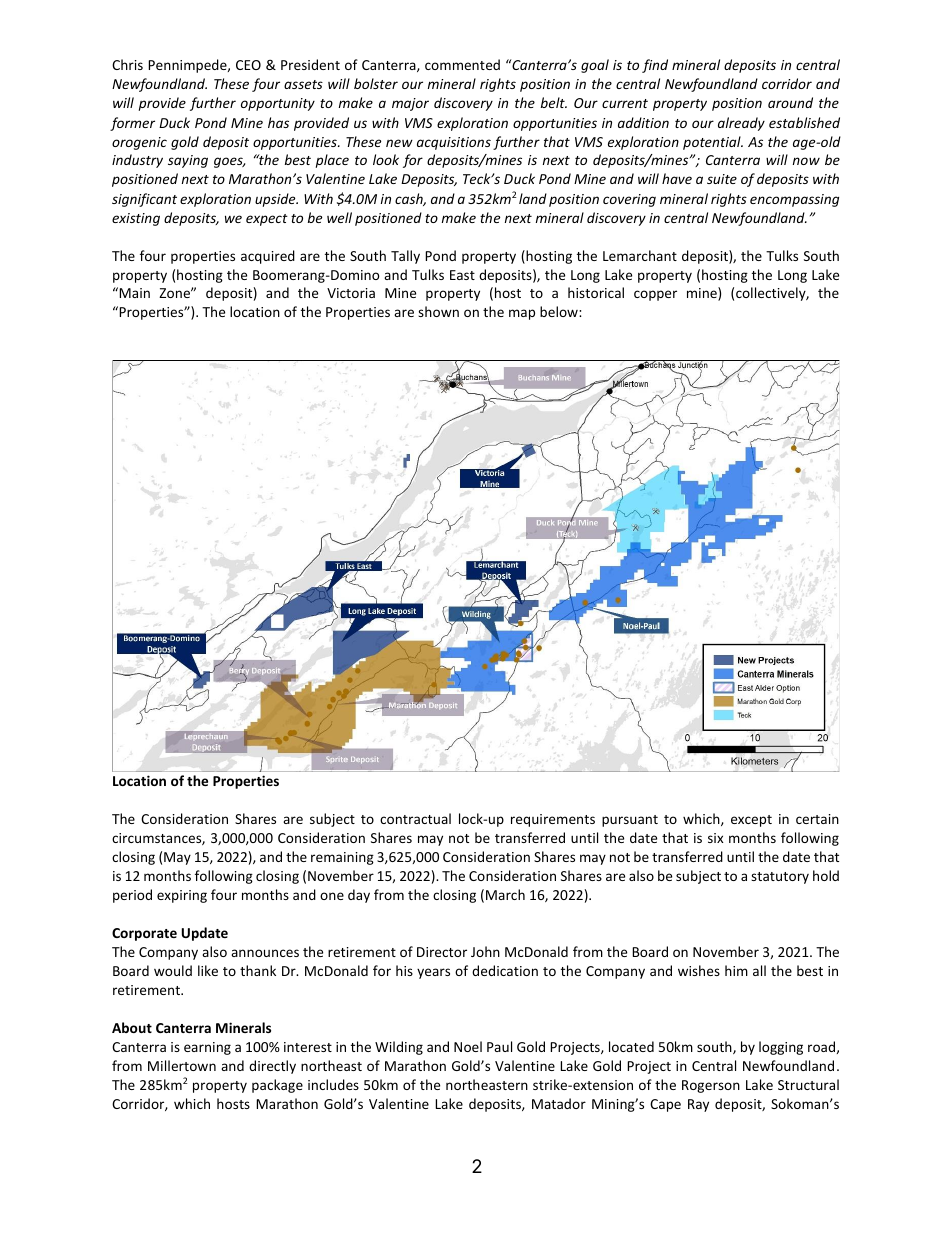 This page has width=952, height=1233. Describe the element at coordinates (415, 818) in the page. I see `contractual` at that location.
